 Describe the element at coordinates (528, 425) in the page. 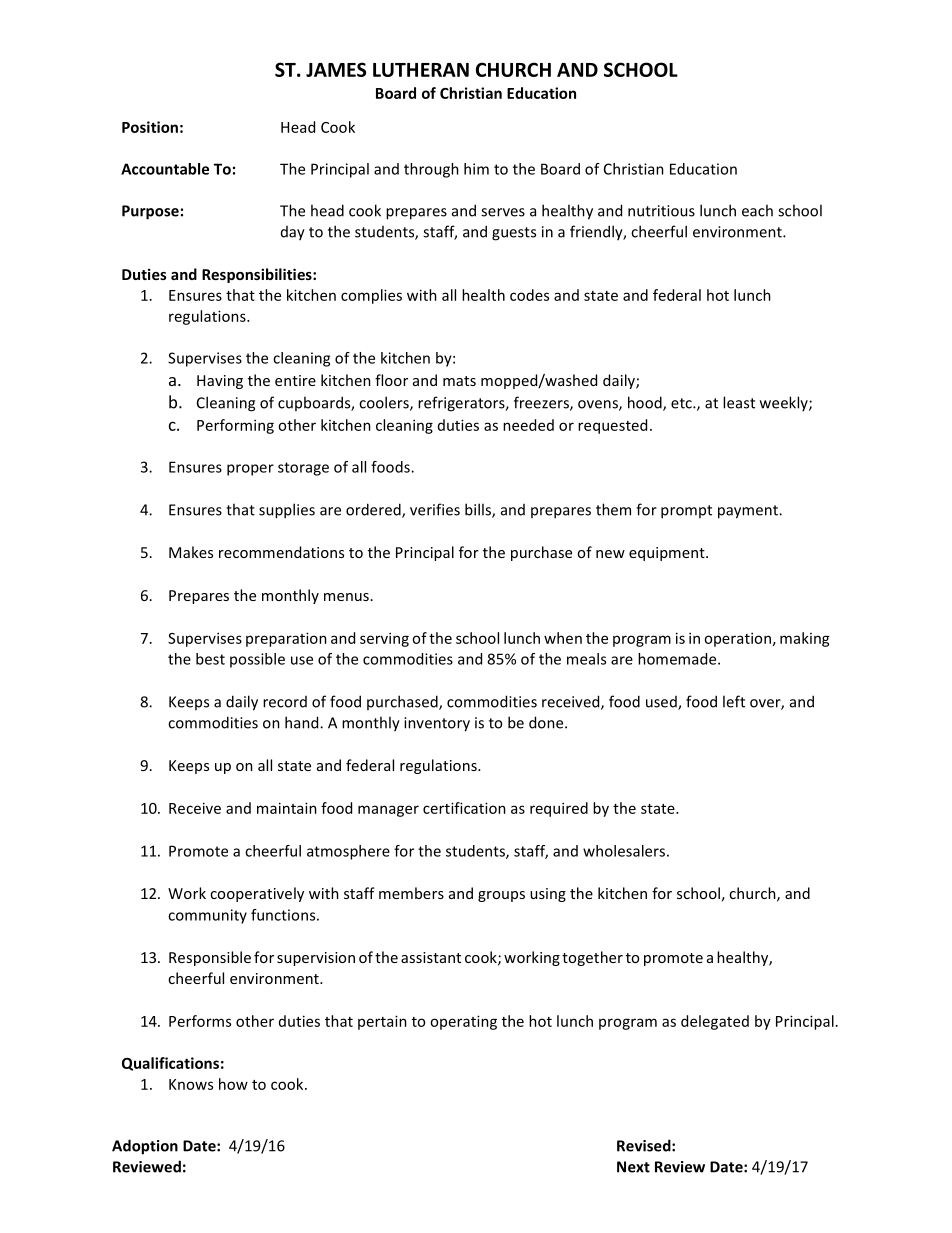

I see `needed` at that location.
